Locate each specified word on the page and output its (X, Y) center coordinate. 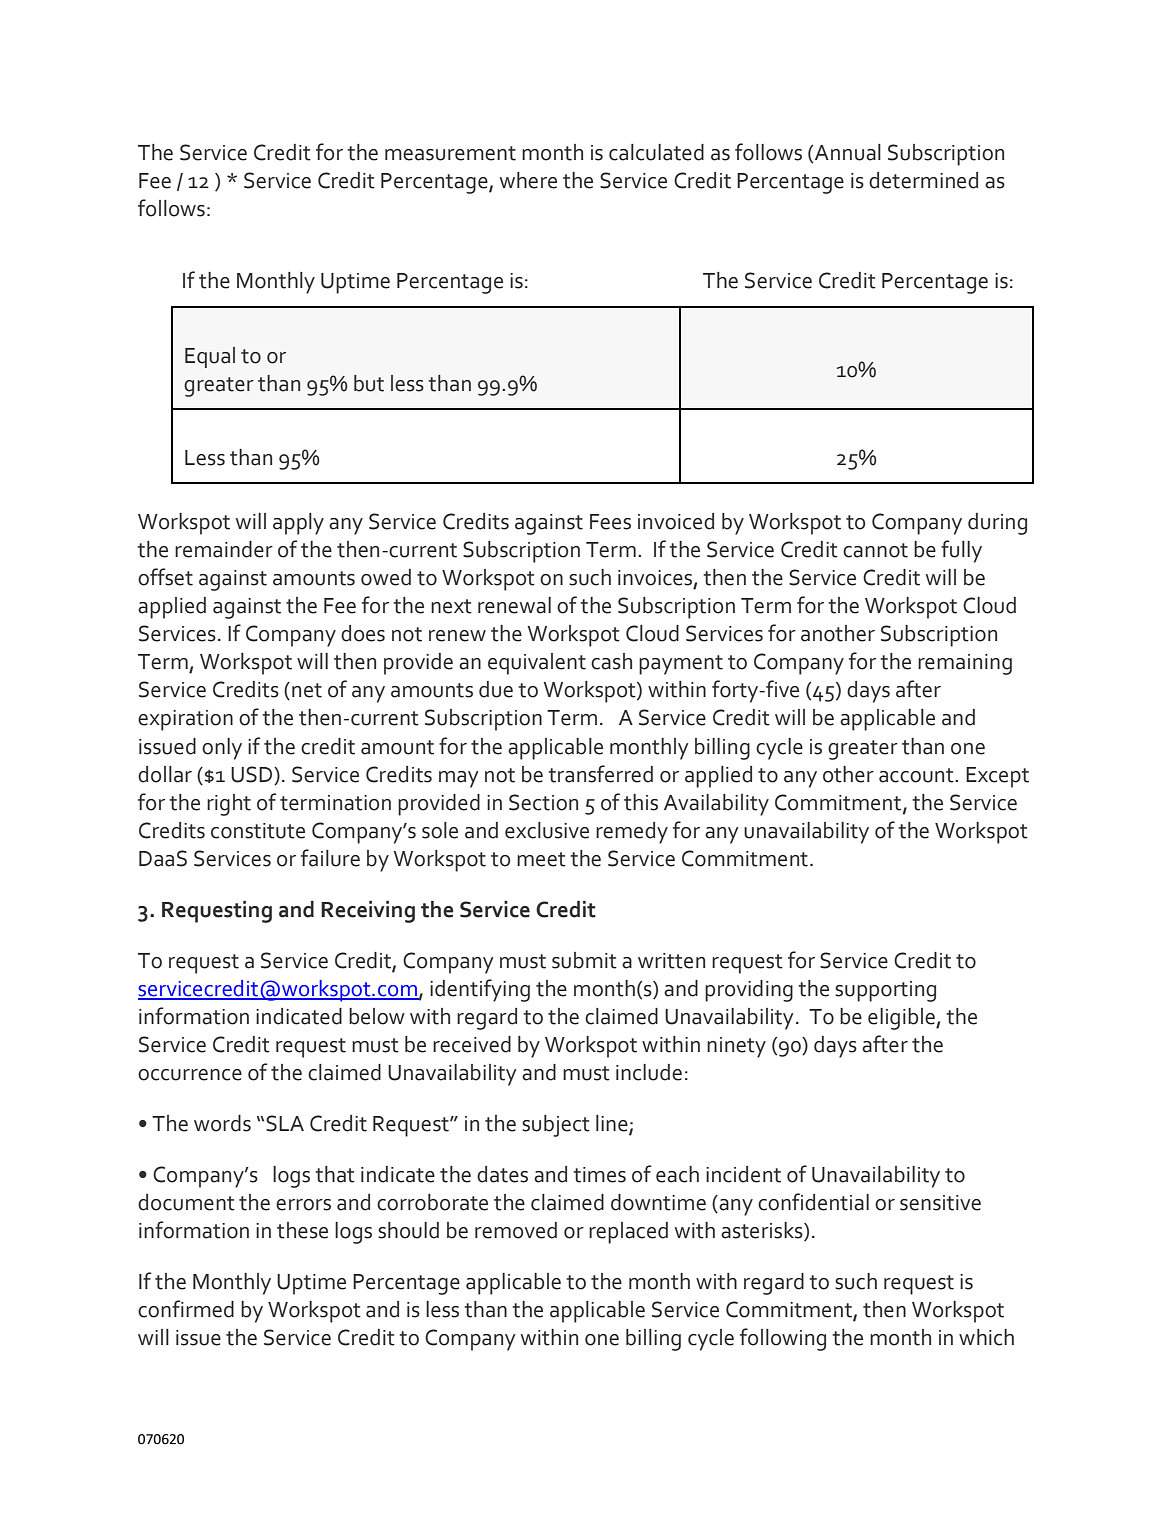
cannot (875, 550)
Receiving (368, 912)
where (528, 180)
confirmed (186, 1309)
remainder (224, 549)
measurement (450, 153)
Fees (610, 522)
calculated (656, 152)
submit (584, 960)
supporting (885, 991)
